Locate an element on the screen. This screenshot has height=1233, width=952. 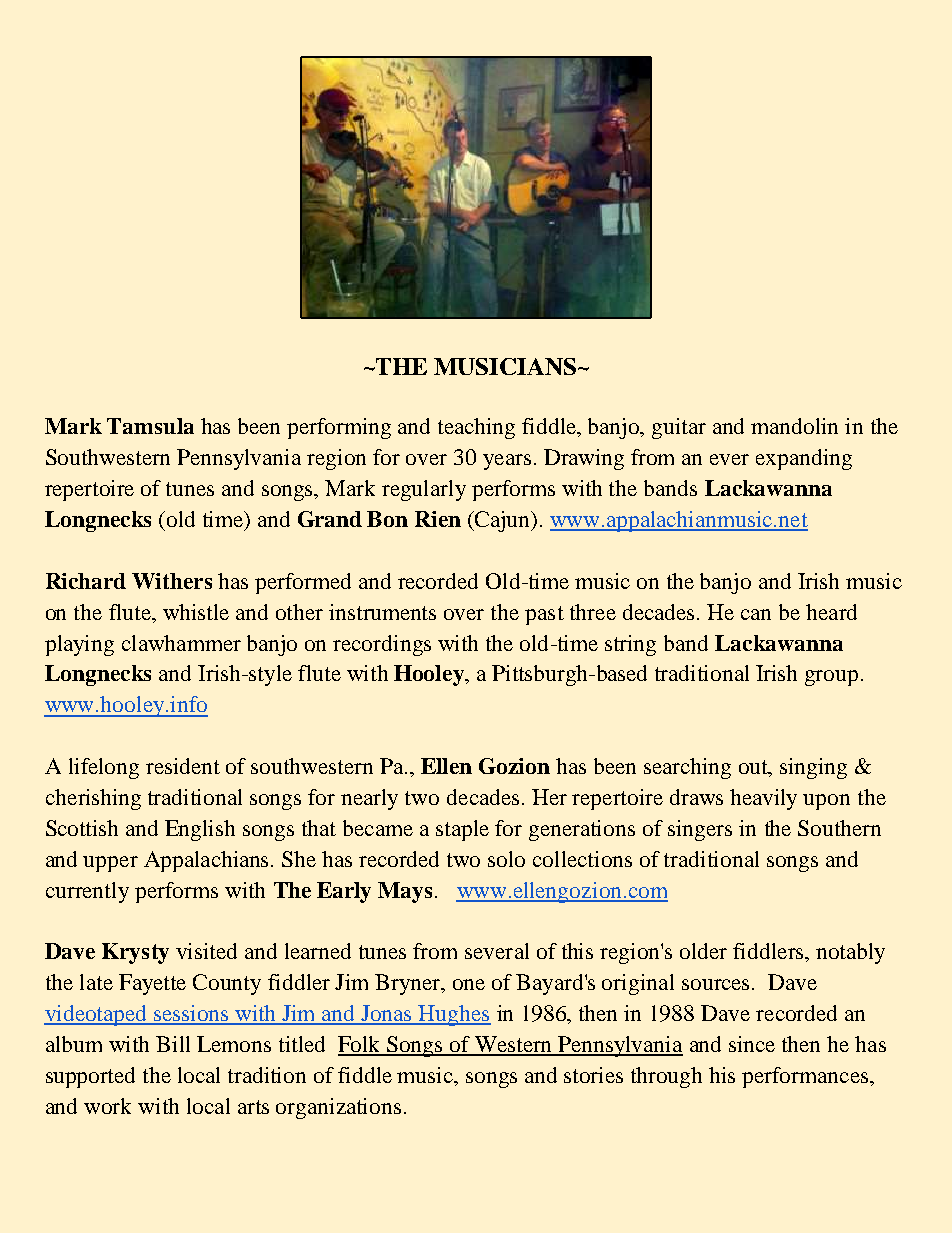
expanding is located at coordinates (804, 459).
